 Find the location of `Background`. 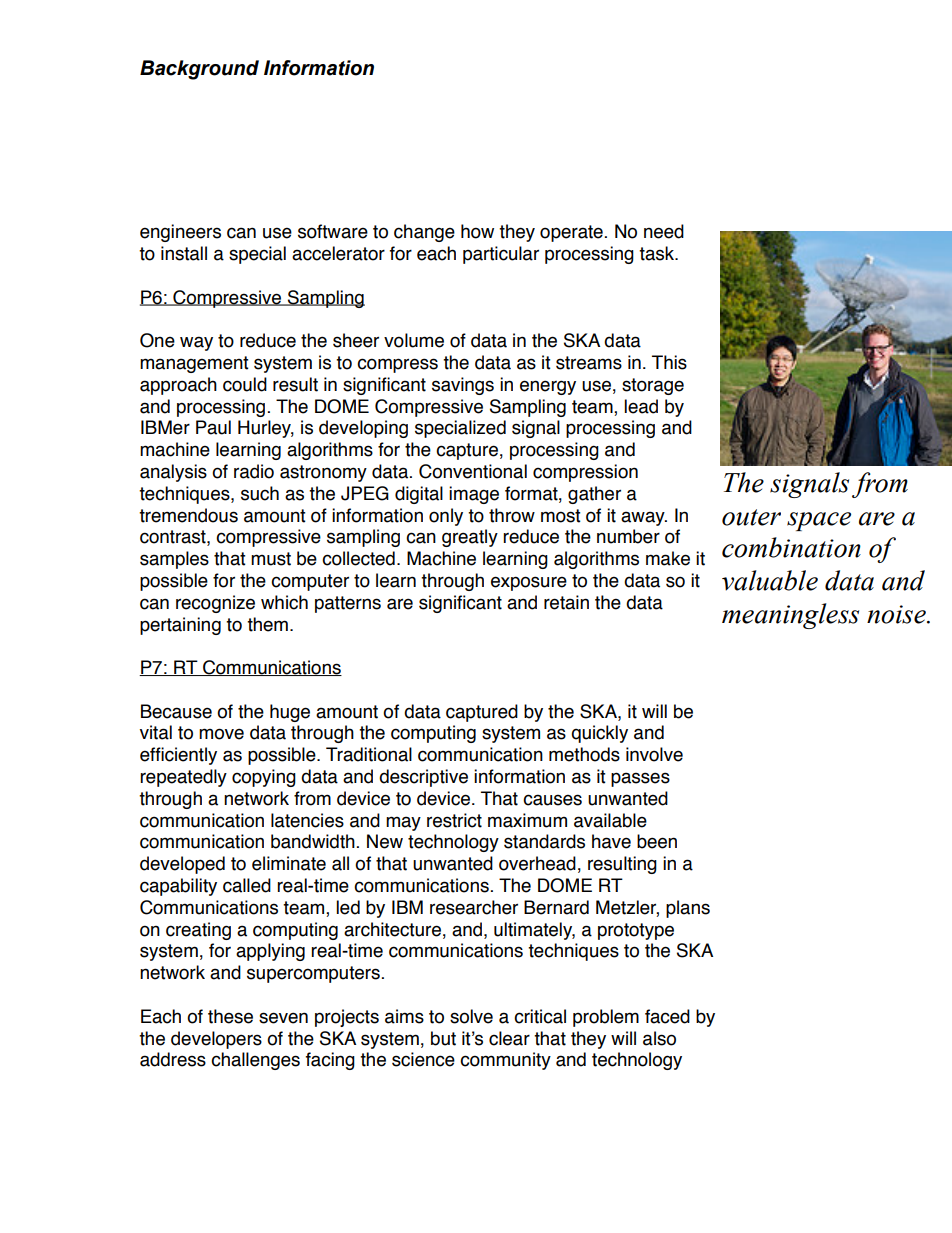

Background is located at coordinates (199, 70).
